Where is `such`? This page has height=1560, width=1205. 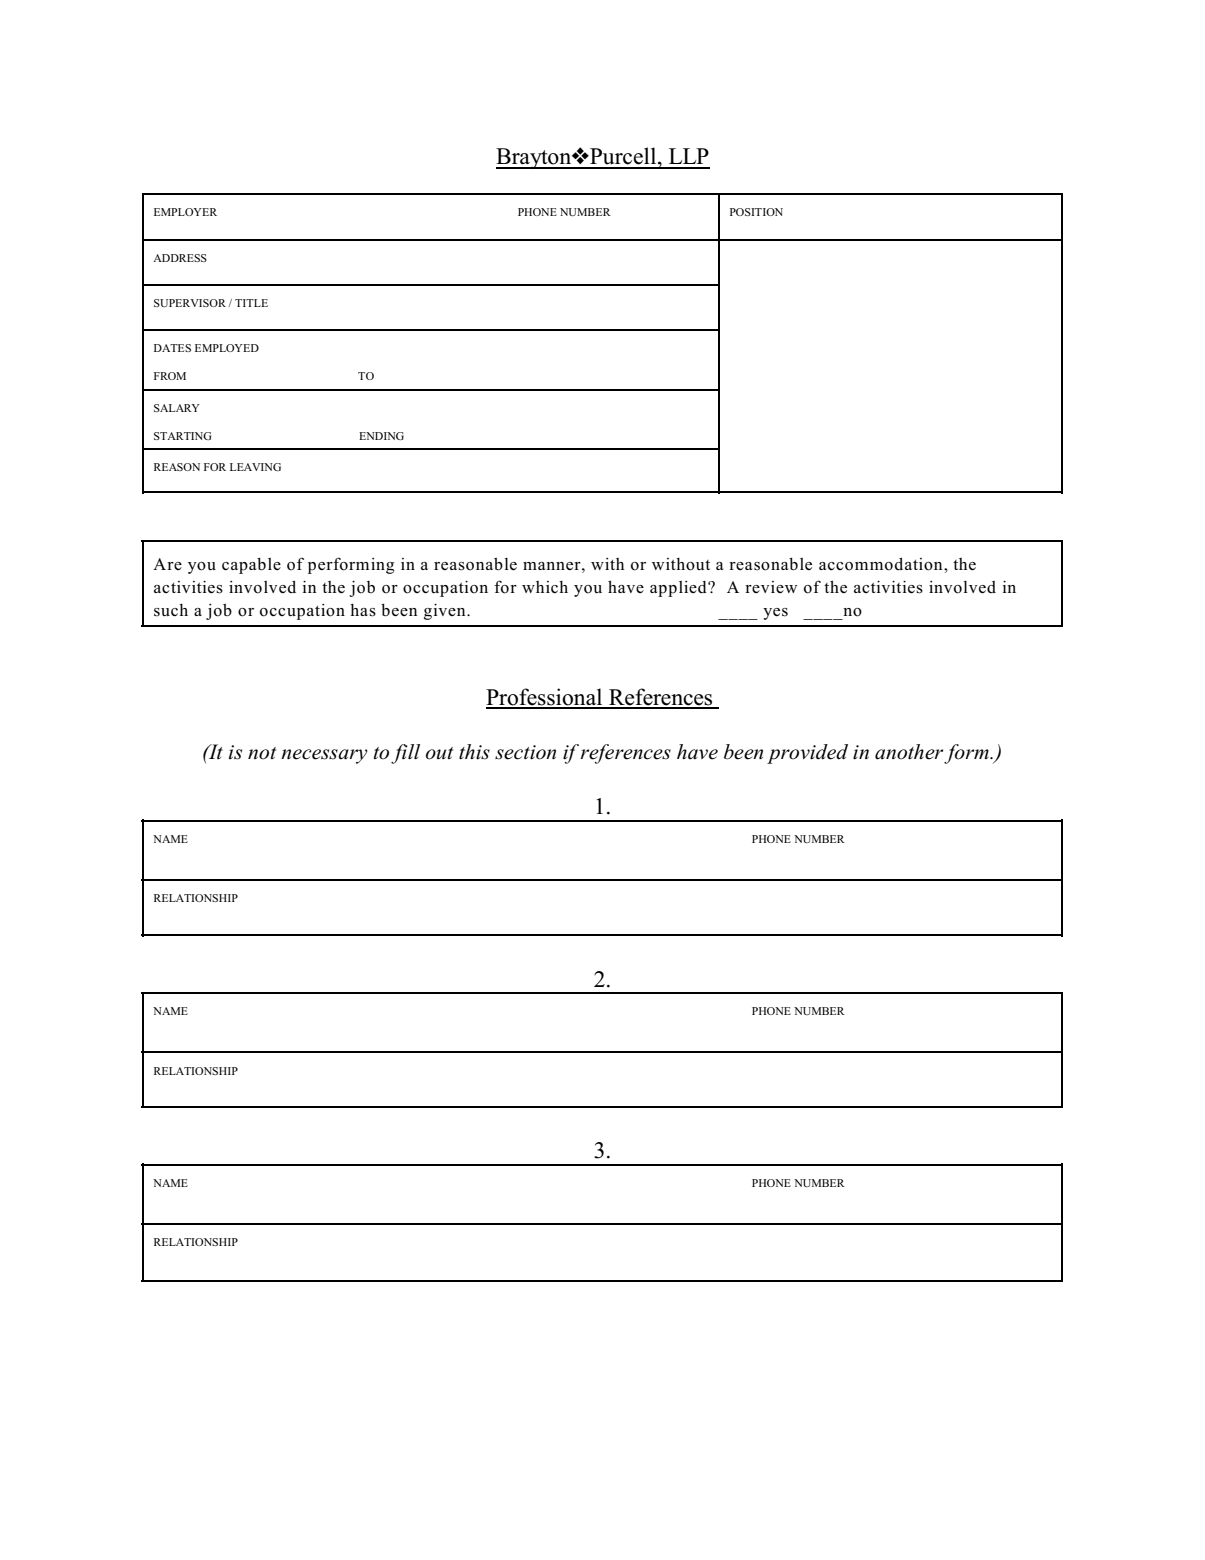 such is located at coordinates (171, 610).
